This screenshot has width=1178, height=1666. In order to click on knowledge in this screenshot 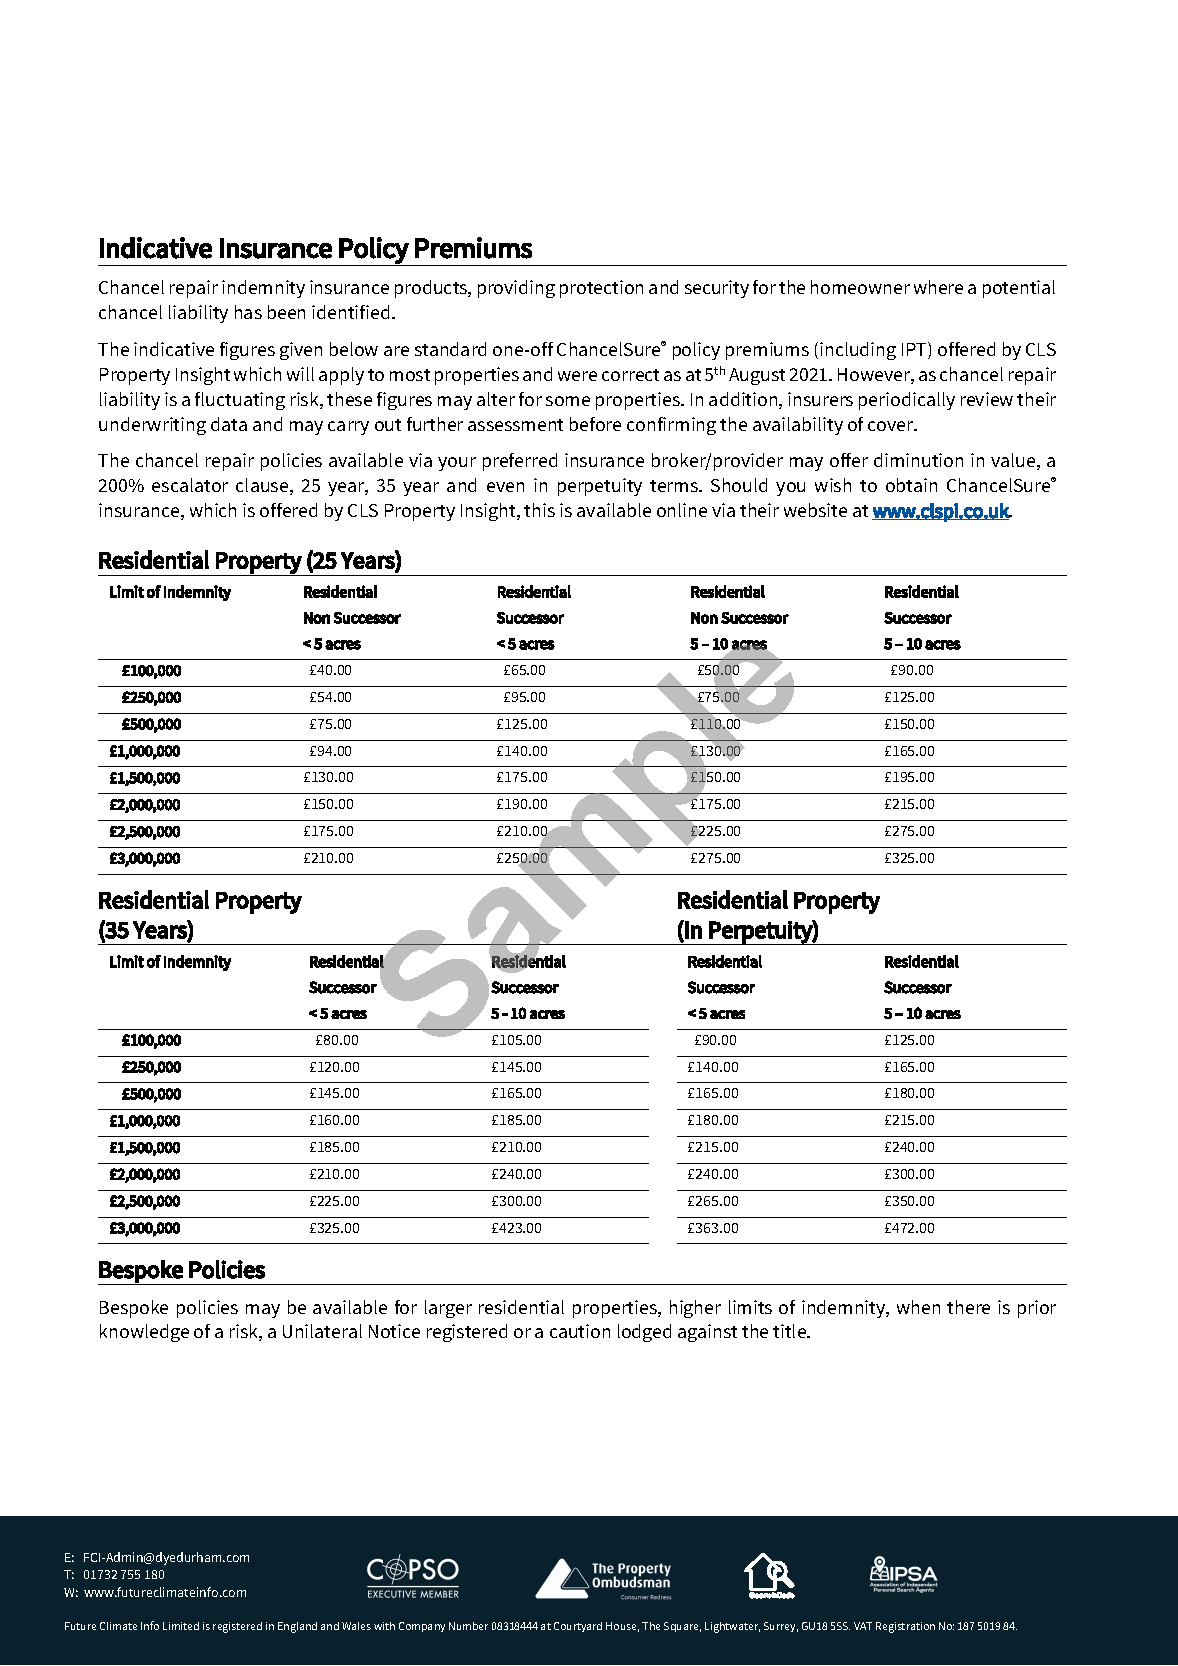, I will do `click(144, 1333)`.
